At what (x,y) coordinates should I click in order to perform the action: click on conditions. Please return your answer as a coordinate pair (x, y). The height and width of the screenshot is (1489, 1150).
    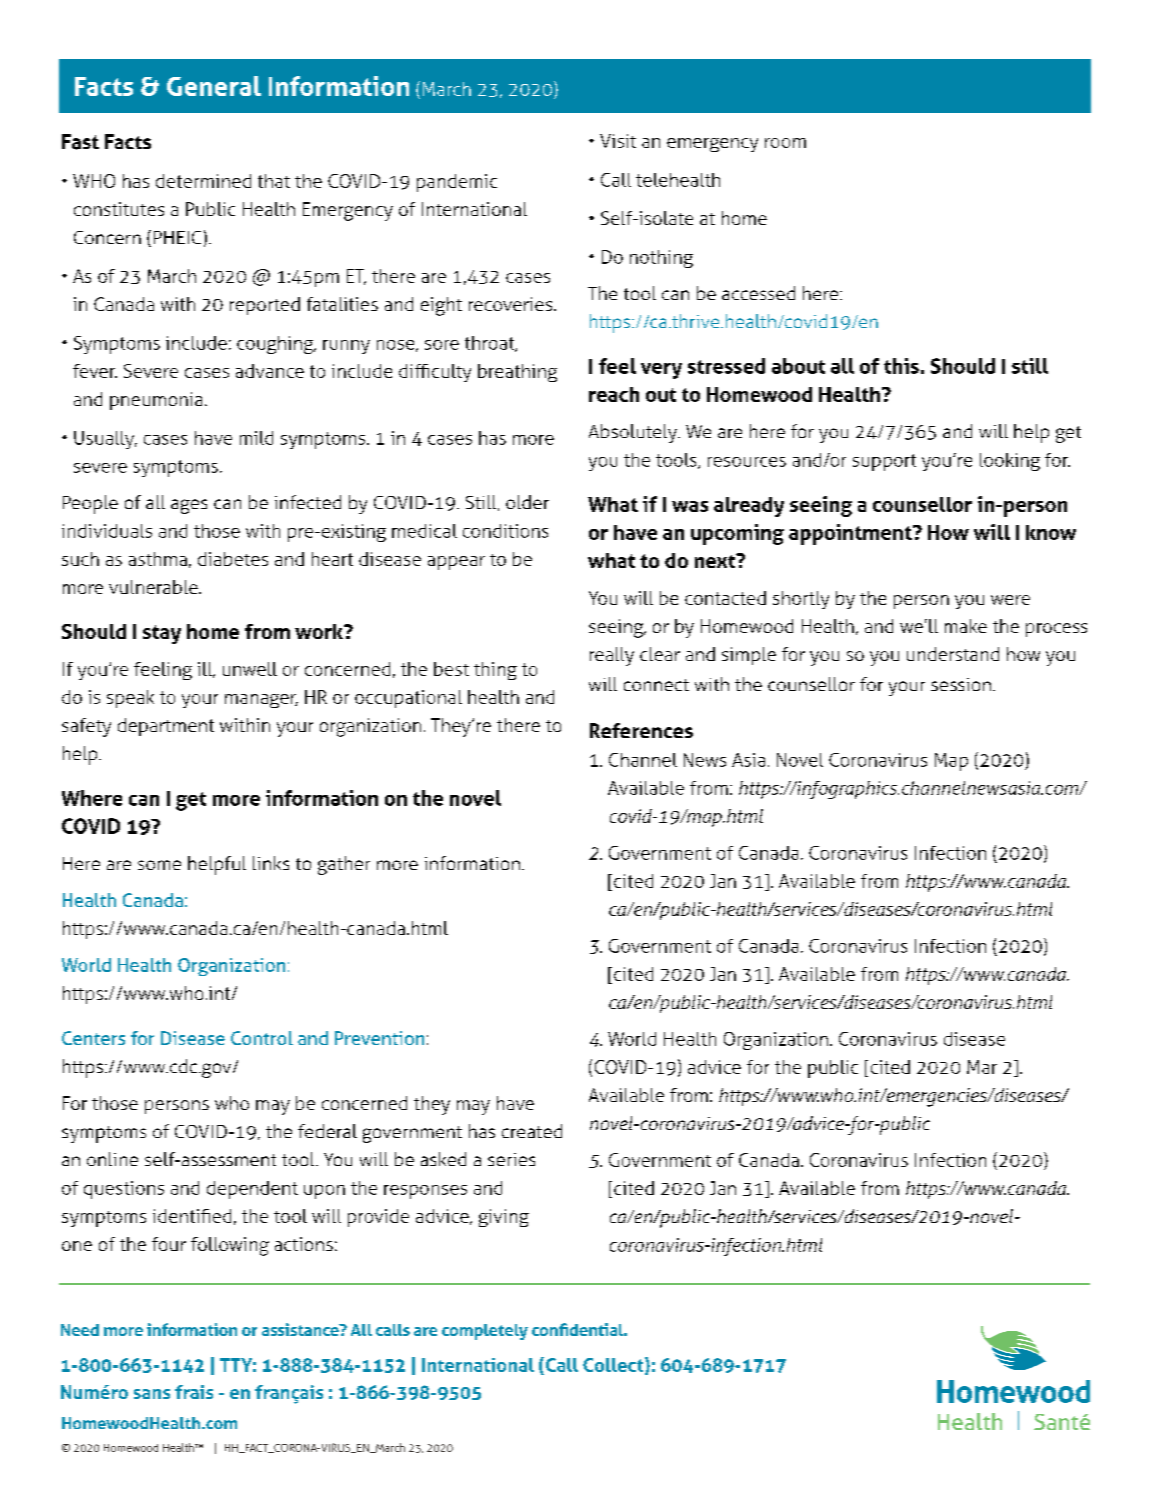
    Looking at the image, I should click on (505, 531).
